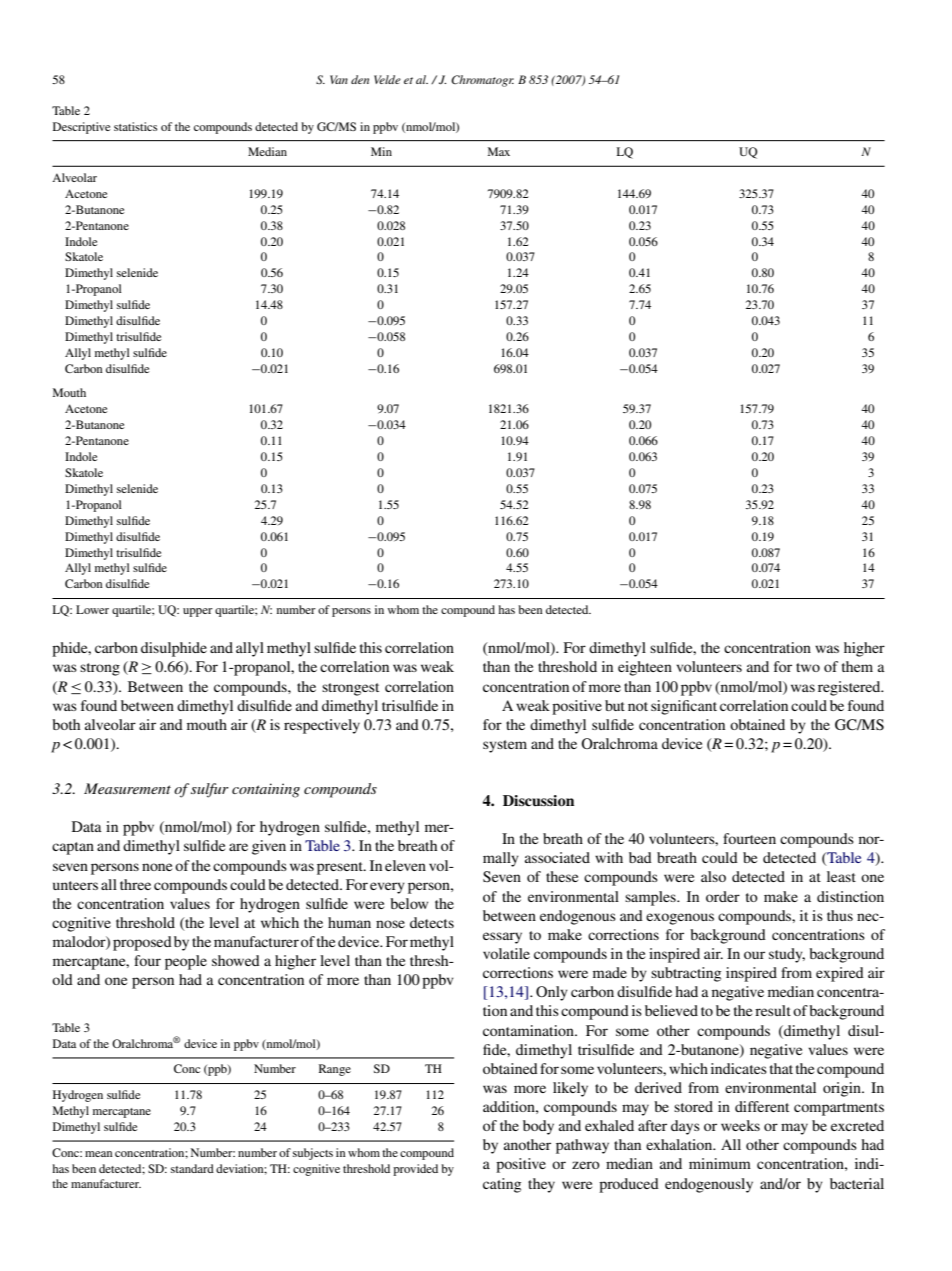  What do you see at coordinates (415, 1170) in the document?
I see `provided` at bounding box center [415, 1170].
